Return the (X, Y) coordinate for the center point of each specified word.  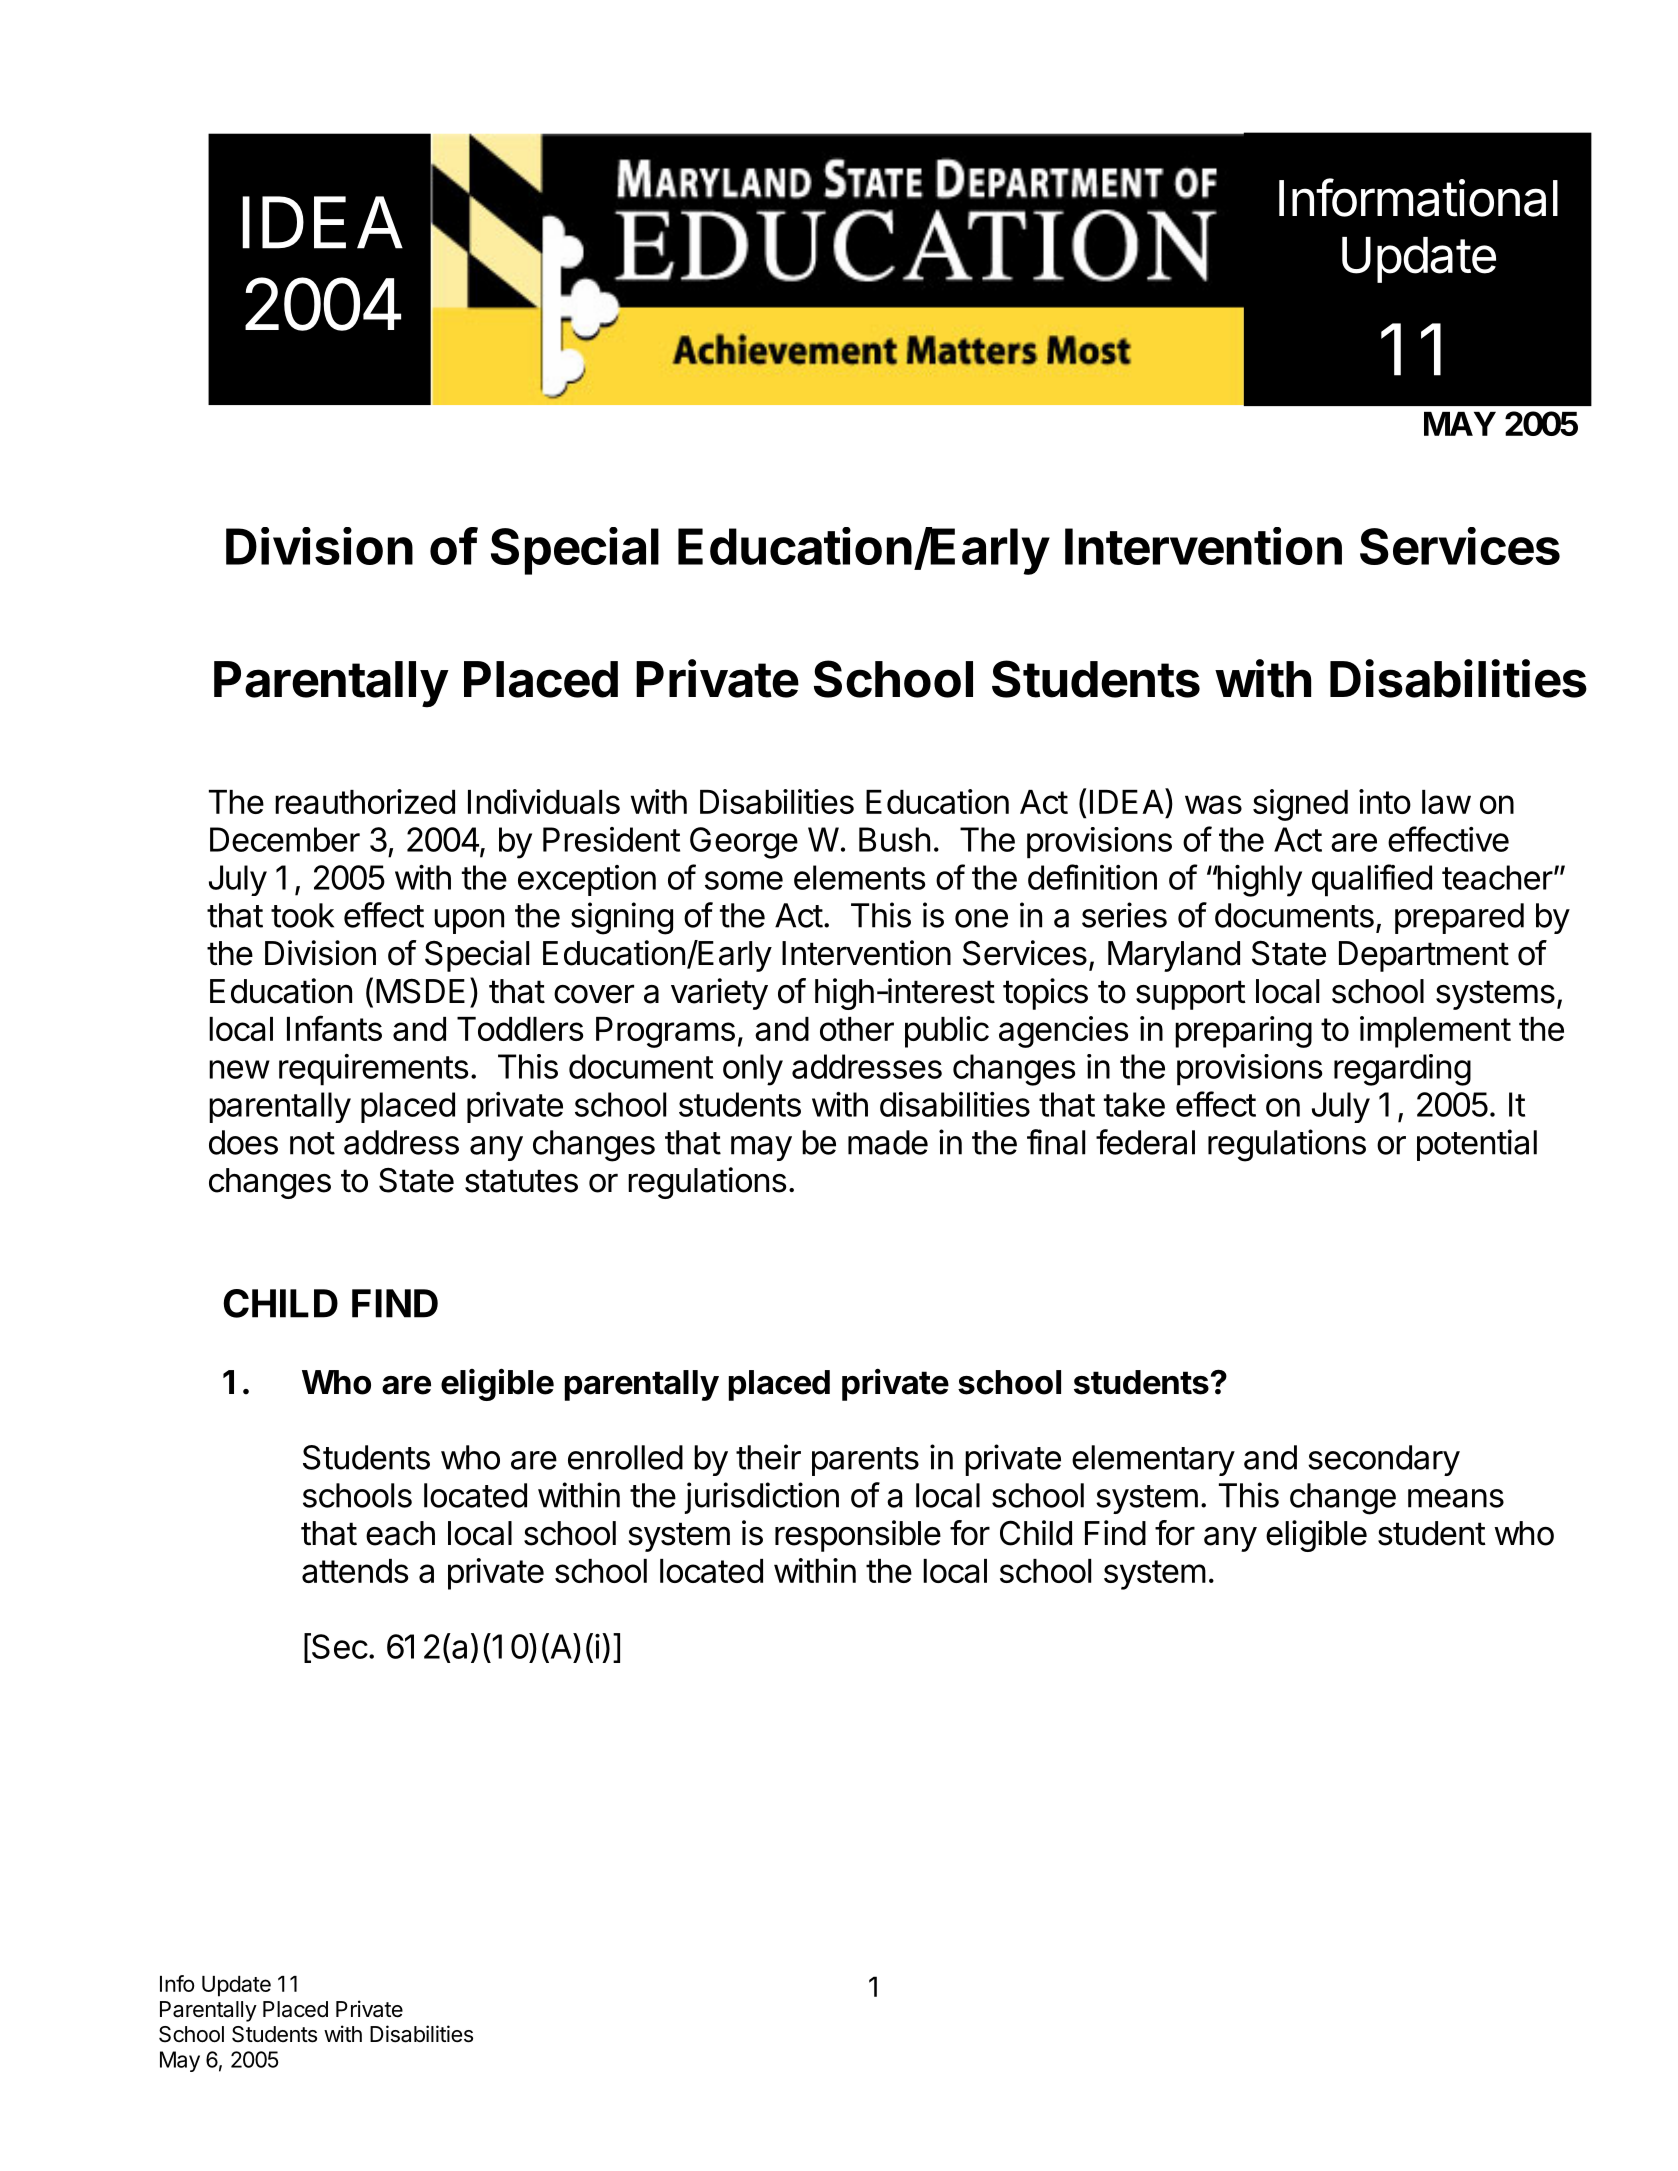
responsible (858, 1536)
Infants (334, 1028)
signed (1300, 805)
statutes (521, 1181)
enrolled (625, 1457)
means (1456, 1498)
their (768, 1457)
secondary (1384, 1460)
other (857, 1029)
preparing (1243, 1032)
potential (1477, 1145)
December (285, 839)
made (888, 1142)
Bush (894, 839)
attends (355, 1571)
